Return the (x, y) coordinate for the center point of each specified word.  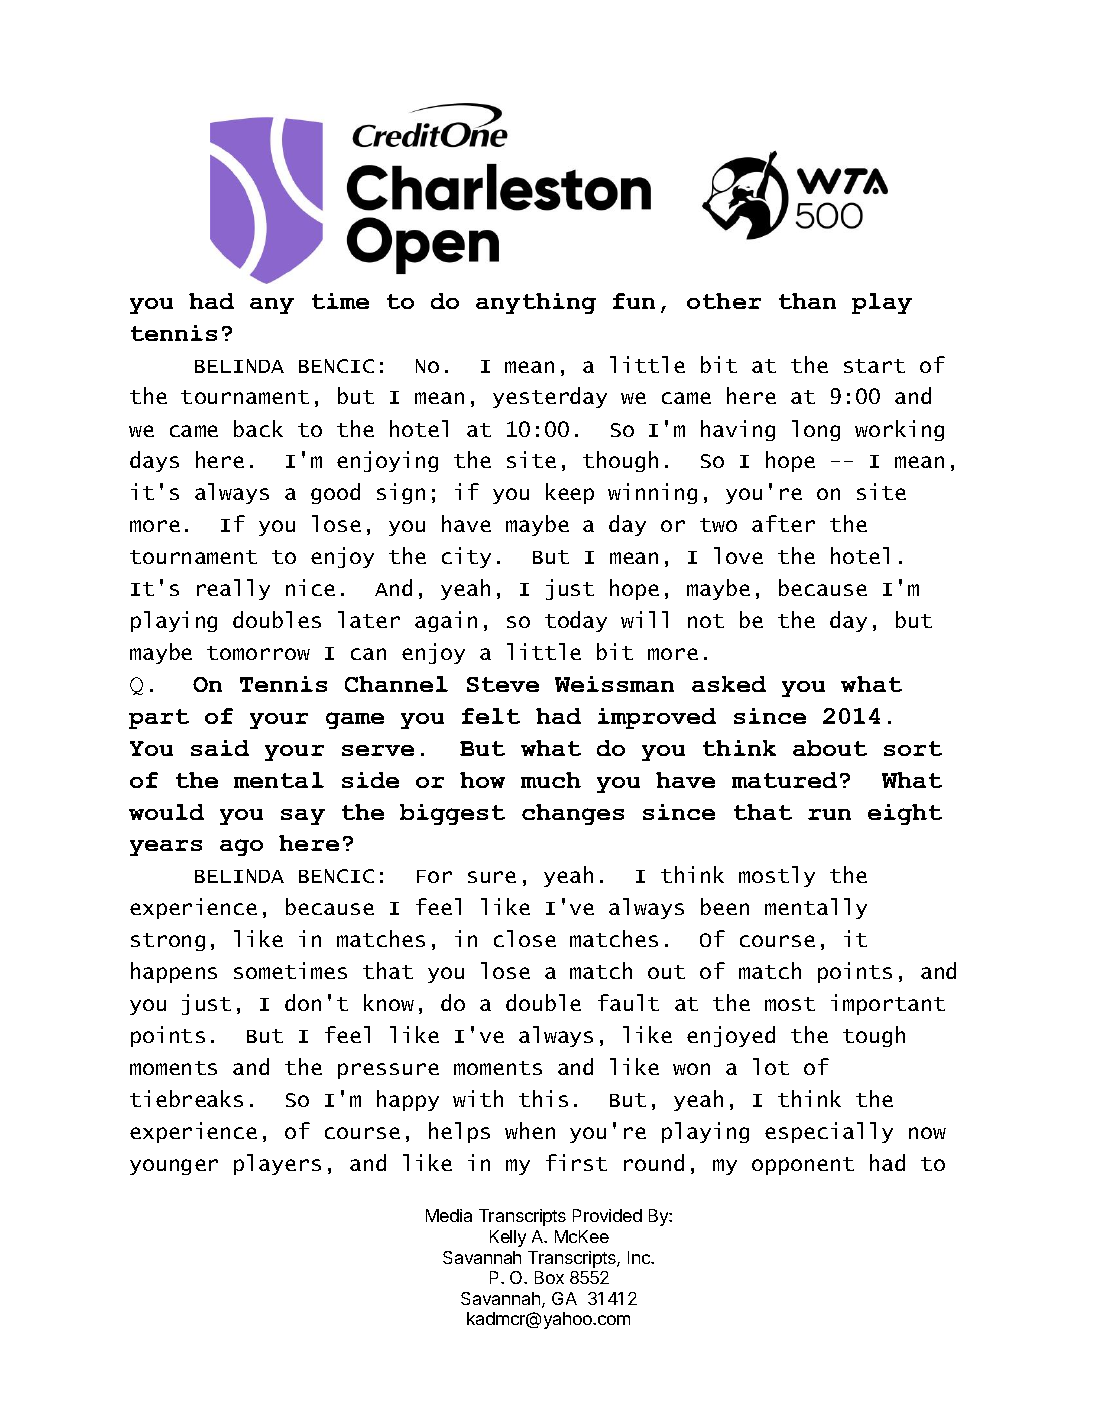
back (258, 428)
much (551, 780)
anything (536, 303)
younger (174, 1167)
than (807, 301)
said (220, 748)
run (829, 814)
